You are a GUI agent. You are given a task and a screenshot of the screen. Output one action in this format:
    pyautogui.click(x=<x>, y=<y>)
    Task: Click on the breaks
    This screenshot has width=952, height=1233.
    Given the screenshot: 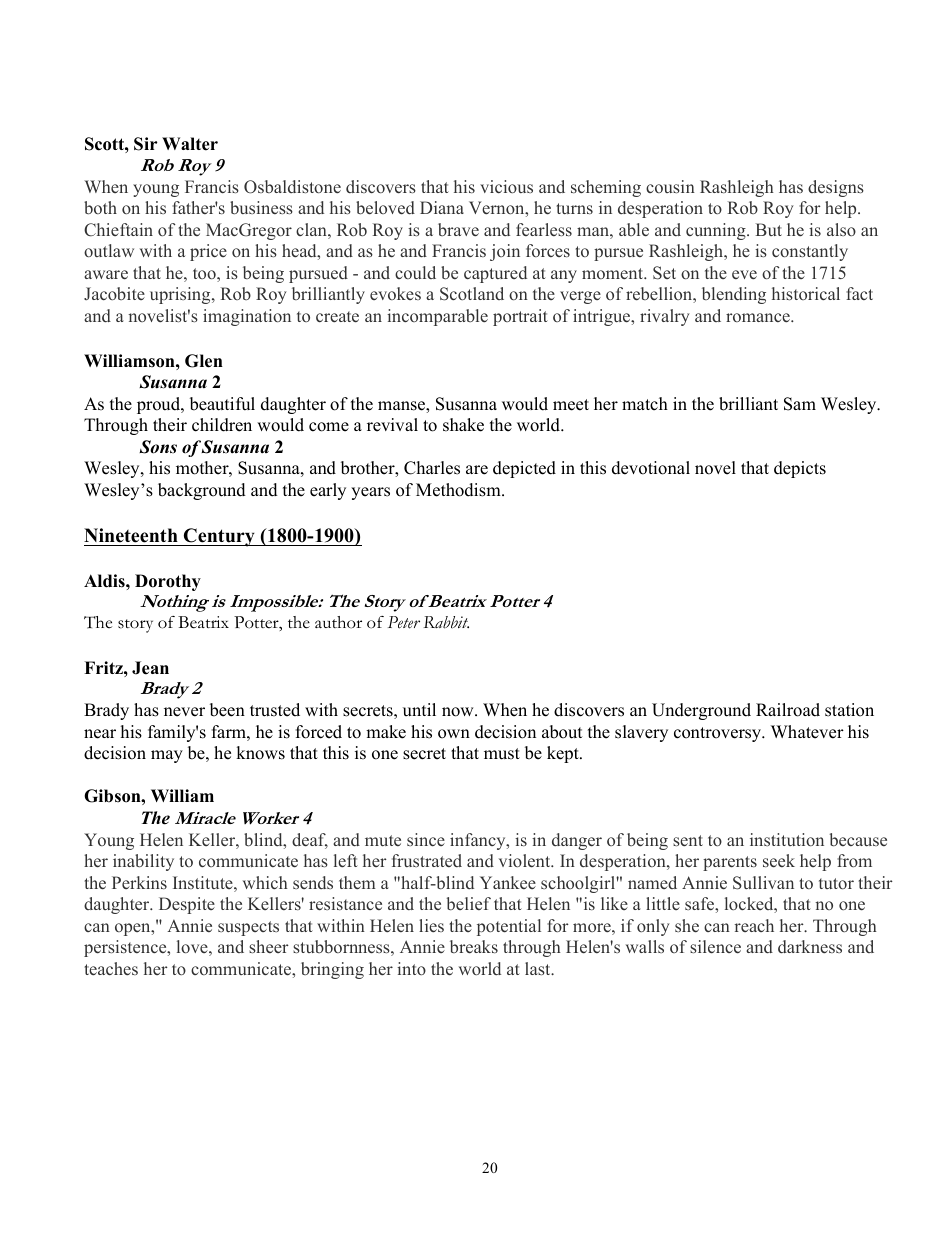 What is the action you would take?
    pyautogui.click(x=474, y=947)
